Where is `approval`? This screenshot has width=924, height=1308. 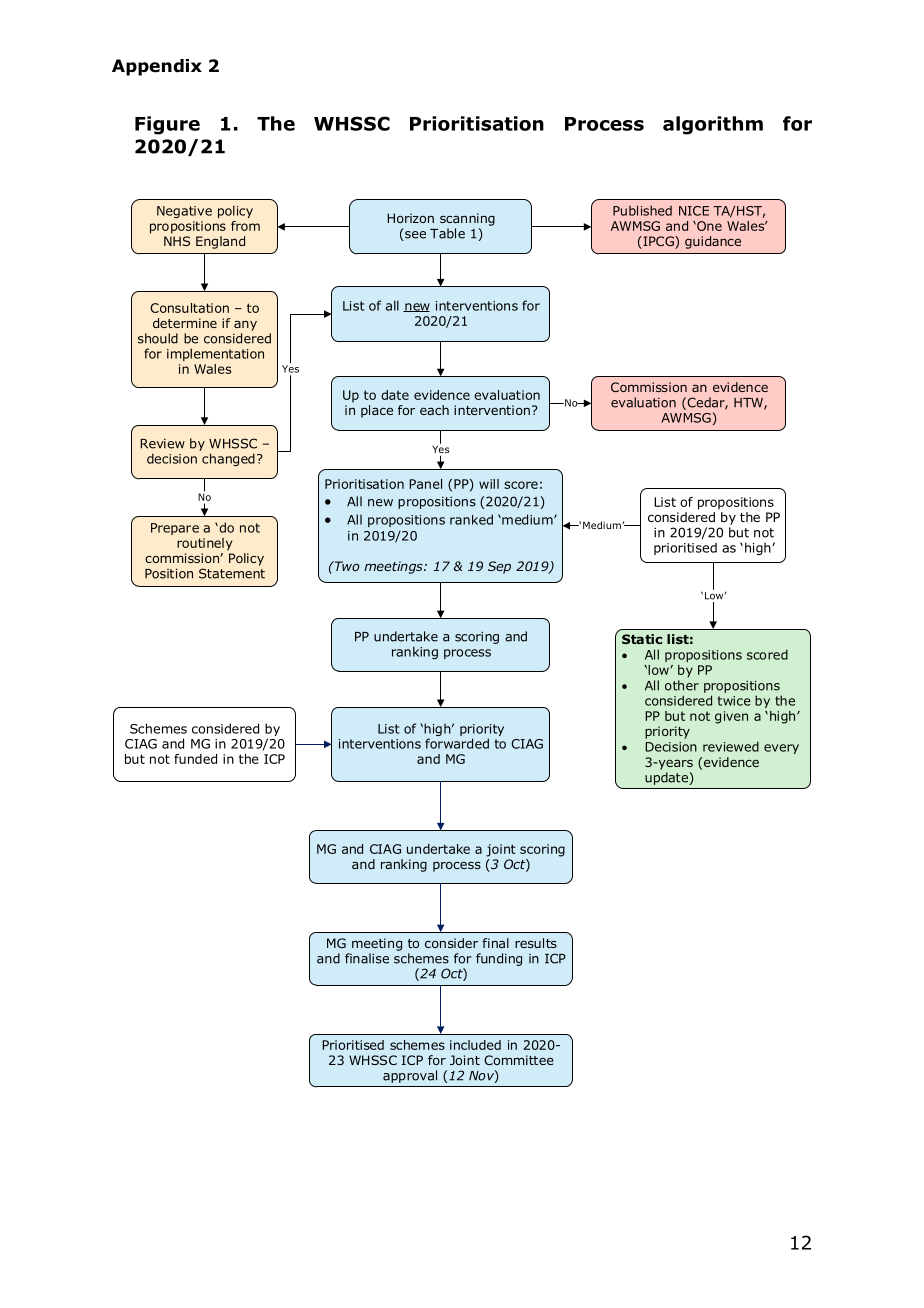
approval is located at coordinates (410, 1076).
